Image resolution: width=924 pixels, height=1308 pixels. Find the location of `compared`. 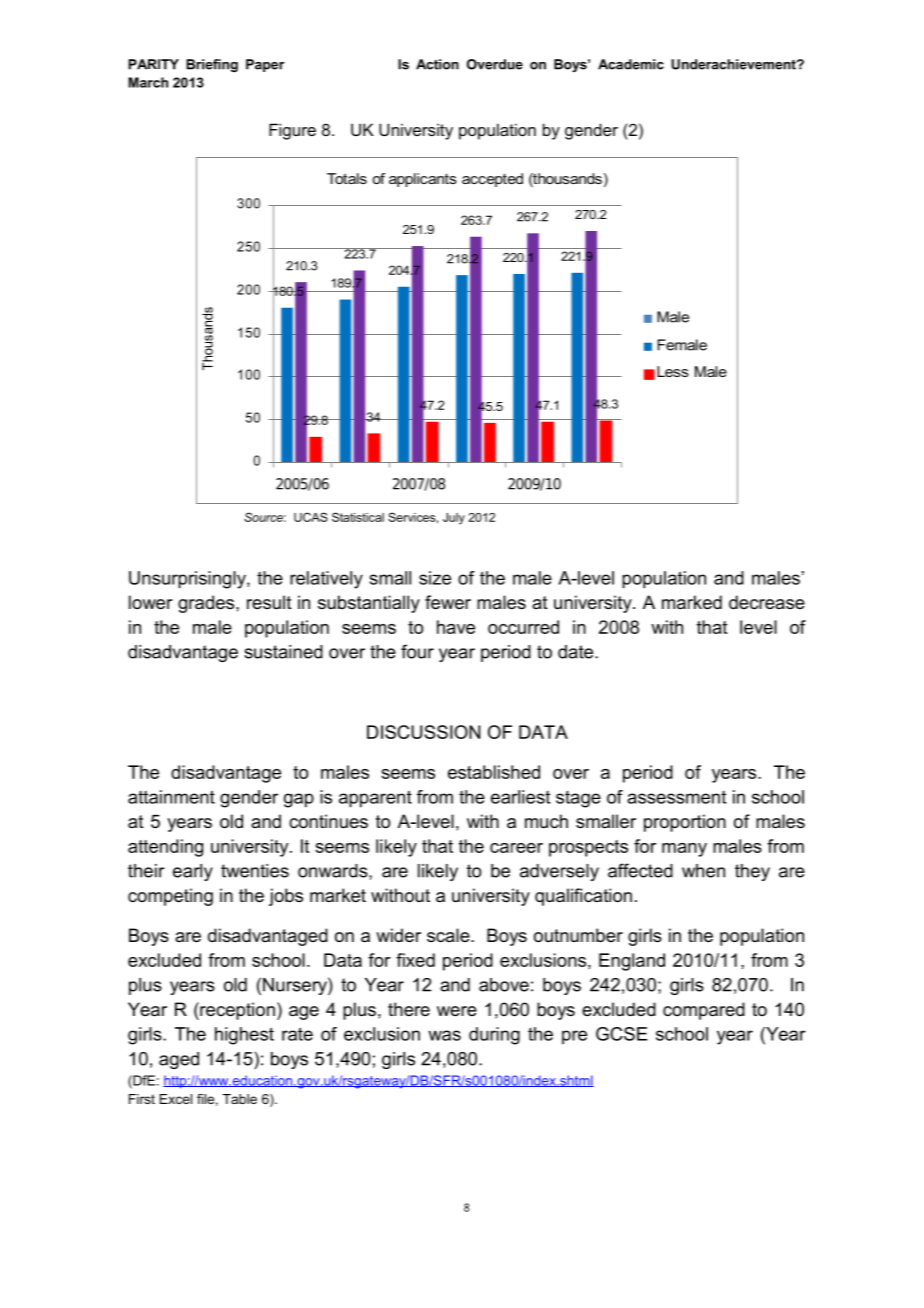

compared is located at coordinates (704, 1011).
